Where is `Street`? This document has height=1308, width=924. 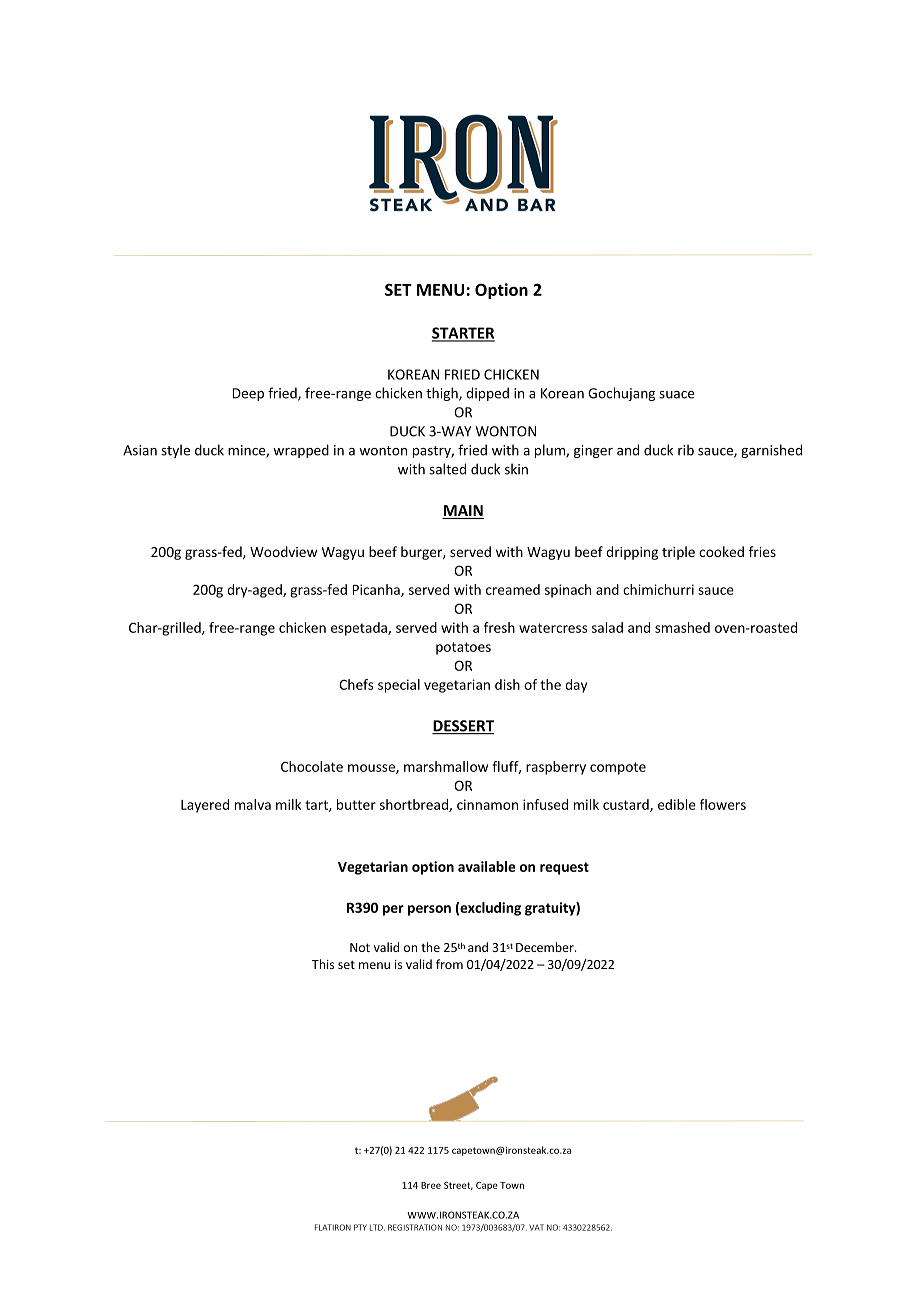
Street is located at coordinates (458, 1186).
